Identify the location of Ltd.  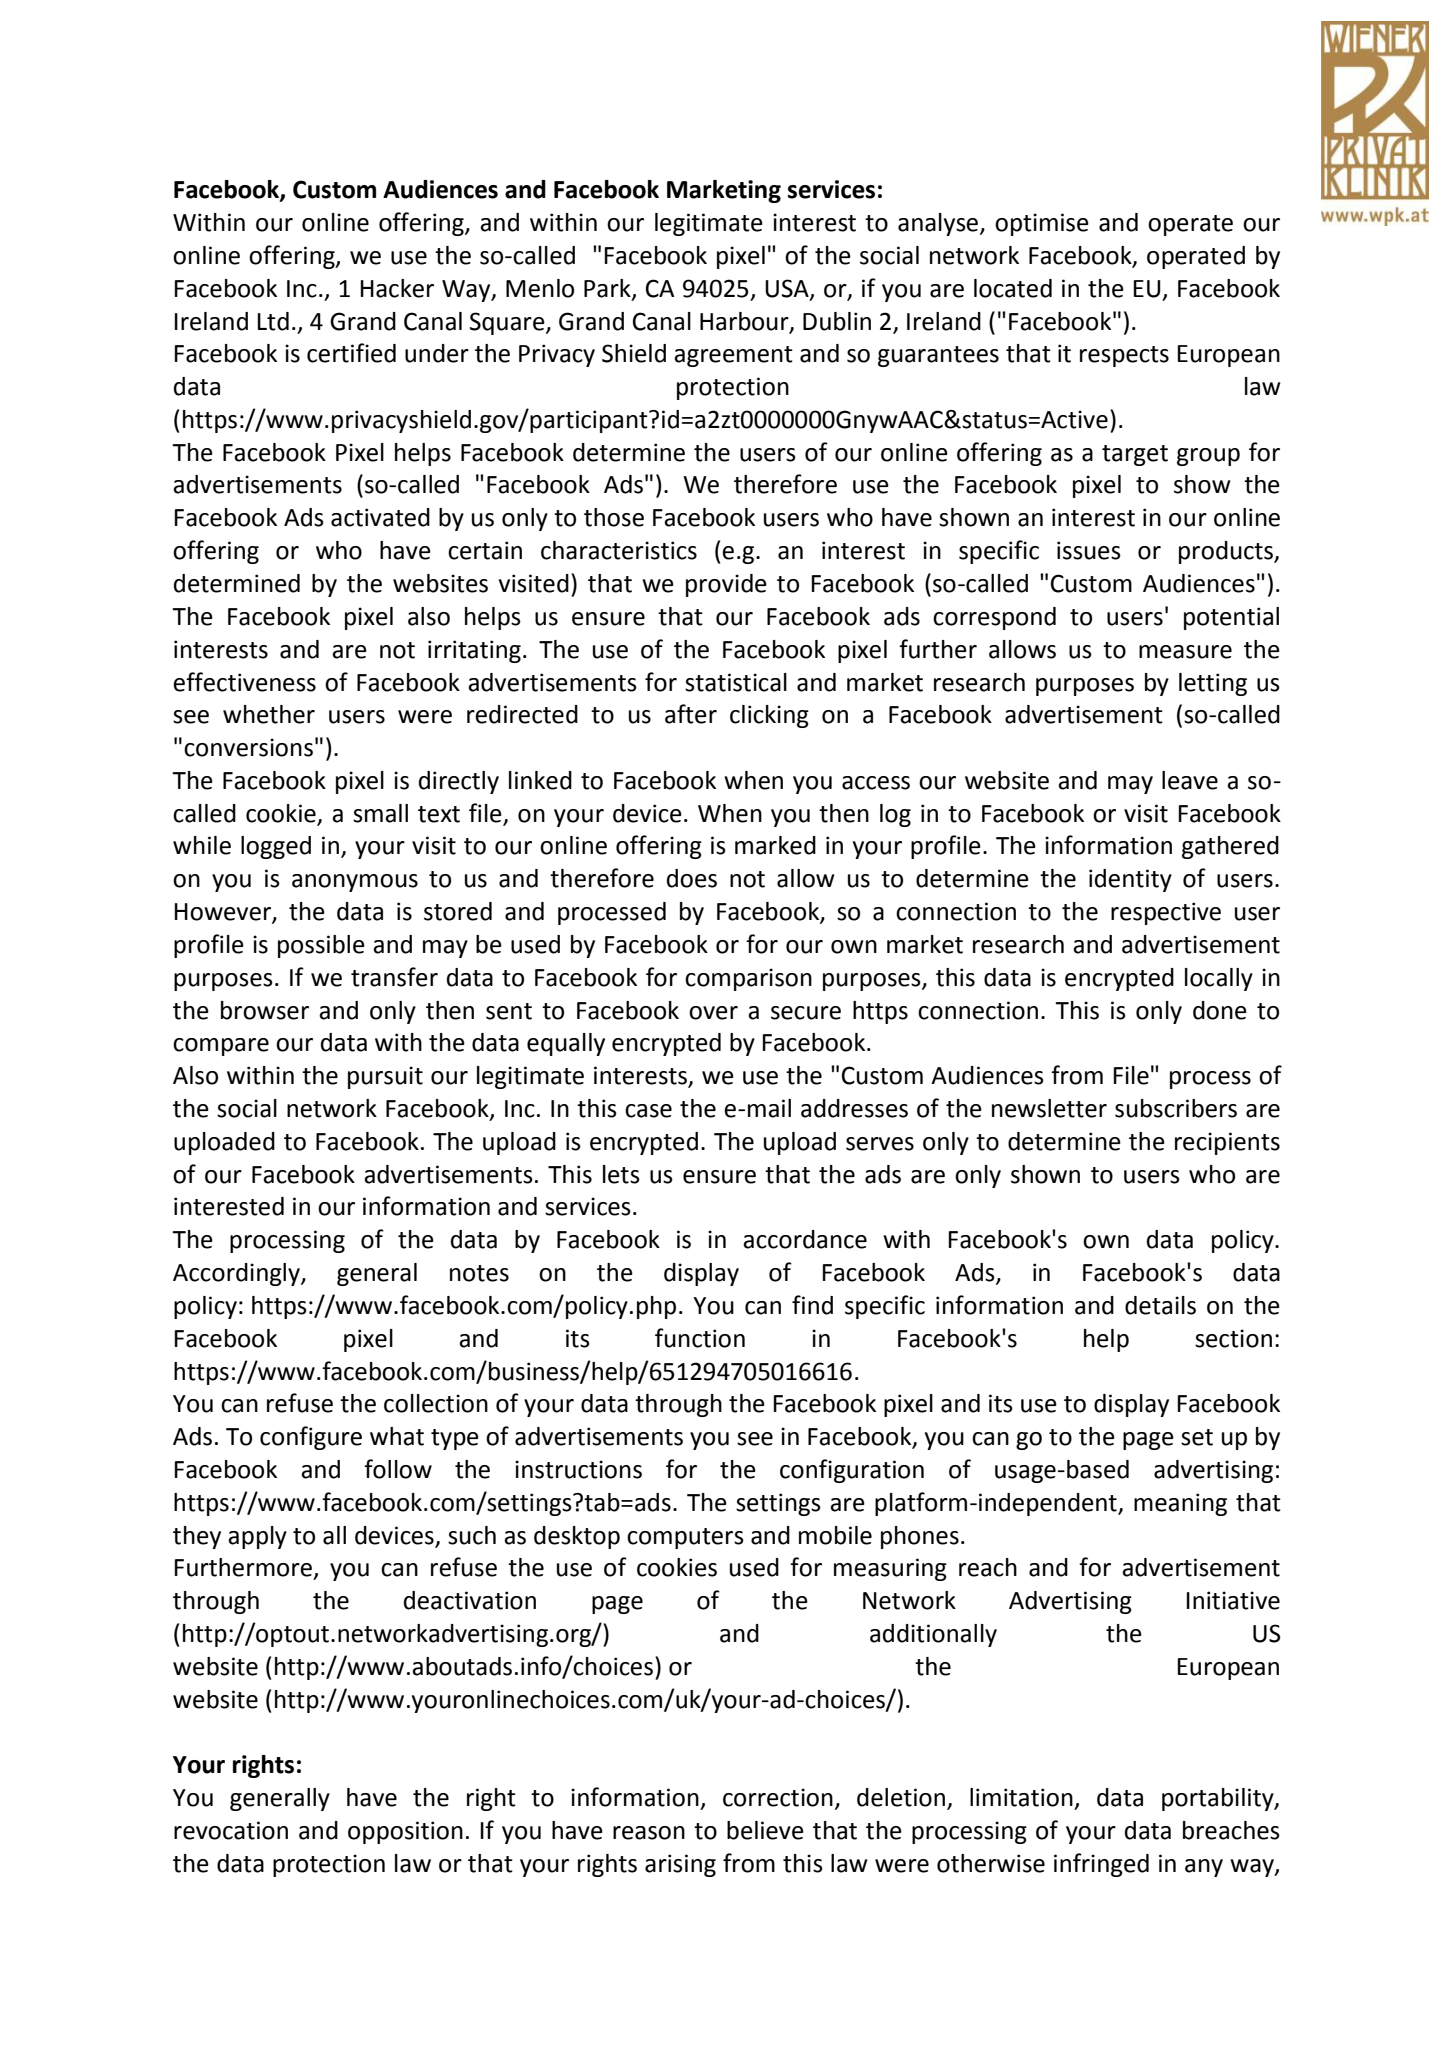
(273, 321).
